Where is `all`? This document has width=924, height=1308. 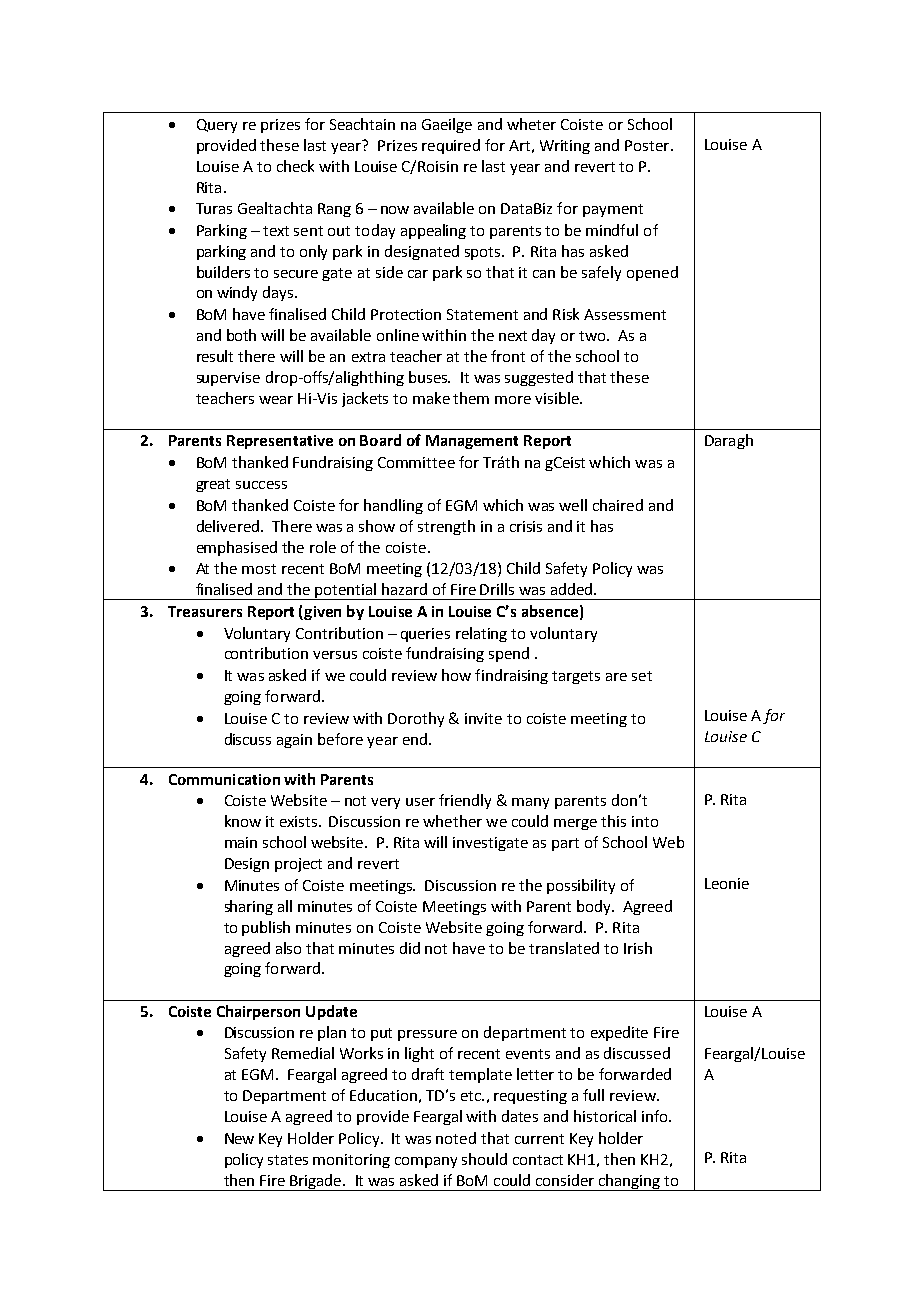 all is located at coordinates (285, 906).
